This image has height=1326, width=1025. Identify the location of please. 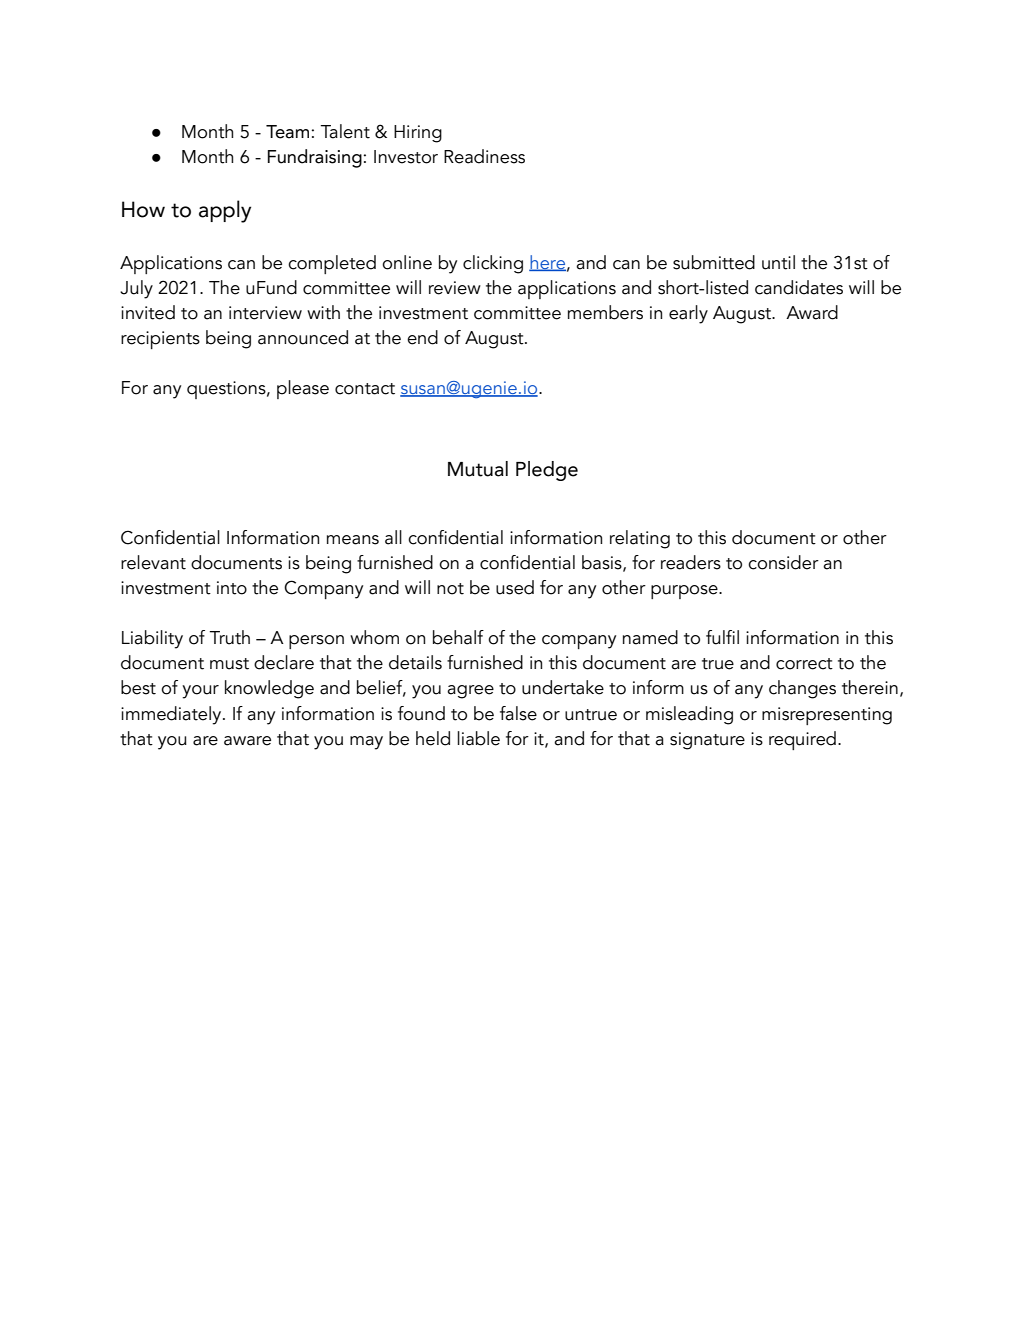
(303, 389).
